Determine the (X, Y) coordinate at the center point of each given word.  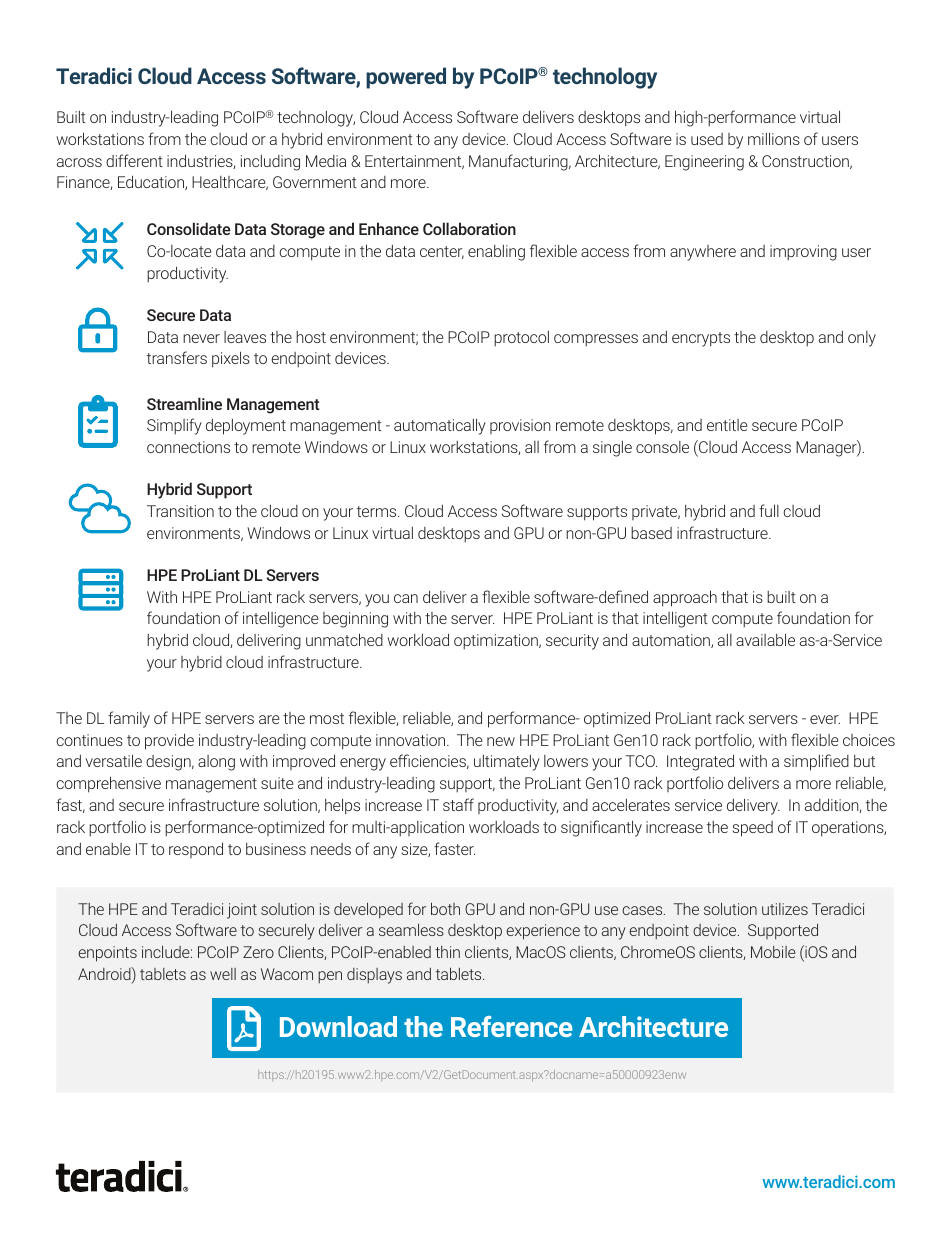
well (223, 974)
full (769, 510)
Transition (180, 511)
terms (378, 511)
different (134, 160)
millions (774, 138)
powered (406, 78)
